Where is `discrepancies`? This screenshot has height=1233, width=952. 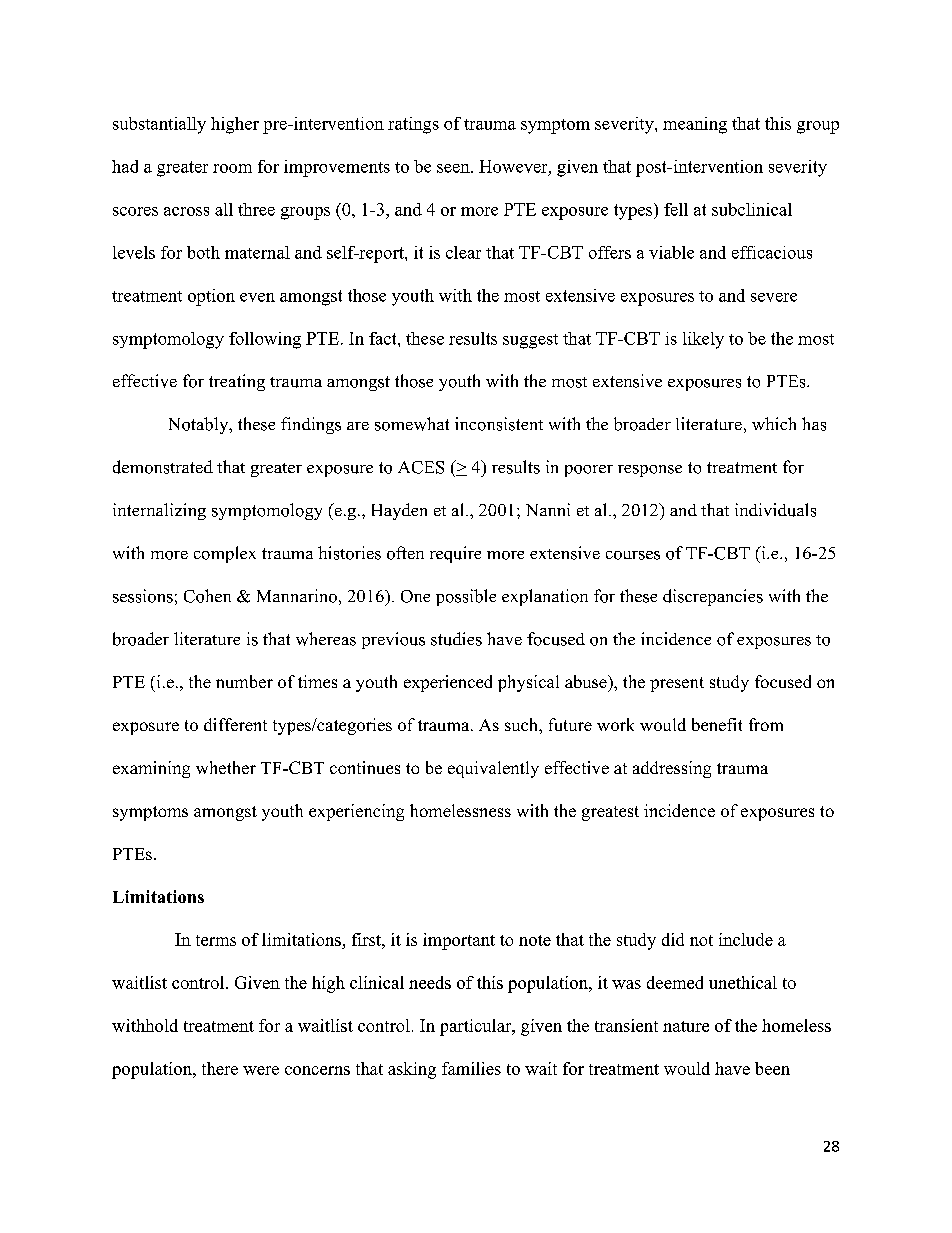
discrepancies is located at coordinates (713, 597).
